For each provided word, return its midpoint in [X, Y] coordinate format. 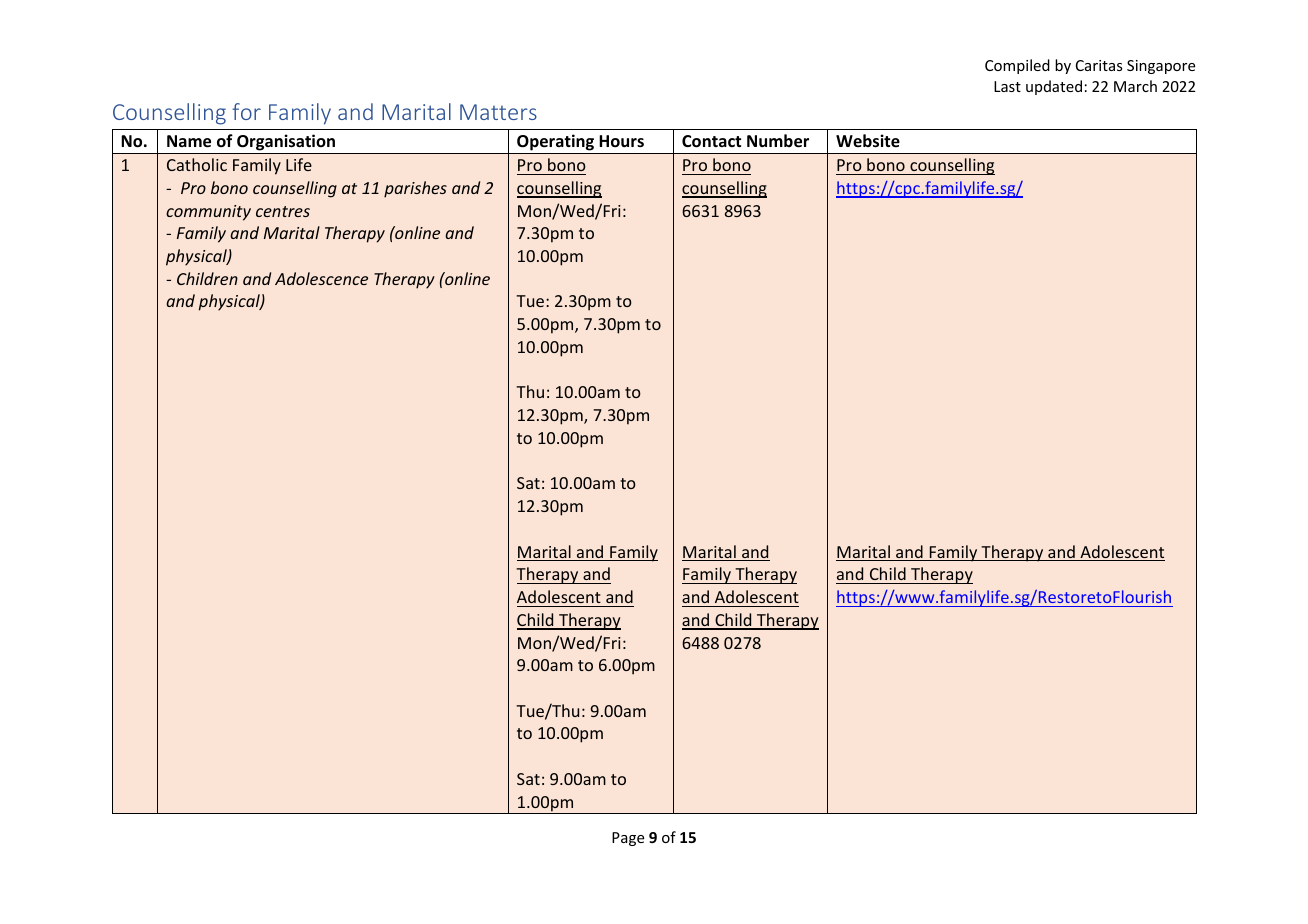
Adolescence [321, 278]
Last [1007, 86]
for [246, 111]
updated [1054, 87]
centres [283, 211]
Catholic [197, 164]
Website [868, 141]
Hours [621, 141]
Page [628, 839]
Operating [556, 144]
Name [189, 141]
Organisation [286, 144]
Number [778, 141]
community [208, 213]
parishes [415, 189]
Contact [711, 141]
